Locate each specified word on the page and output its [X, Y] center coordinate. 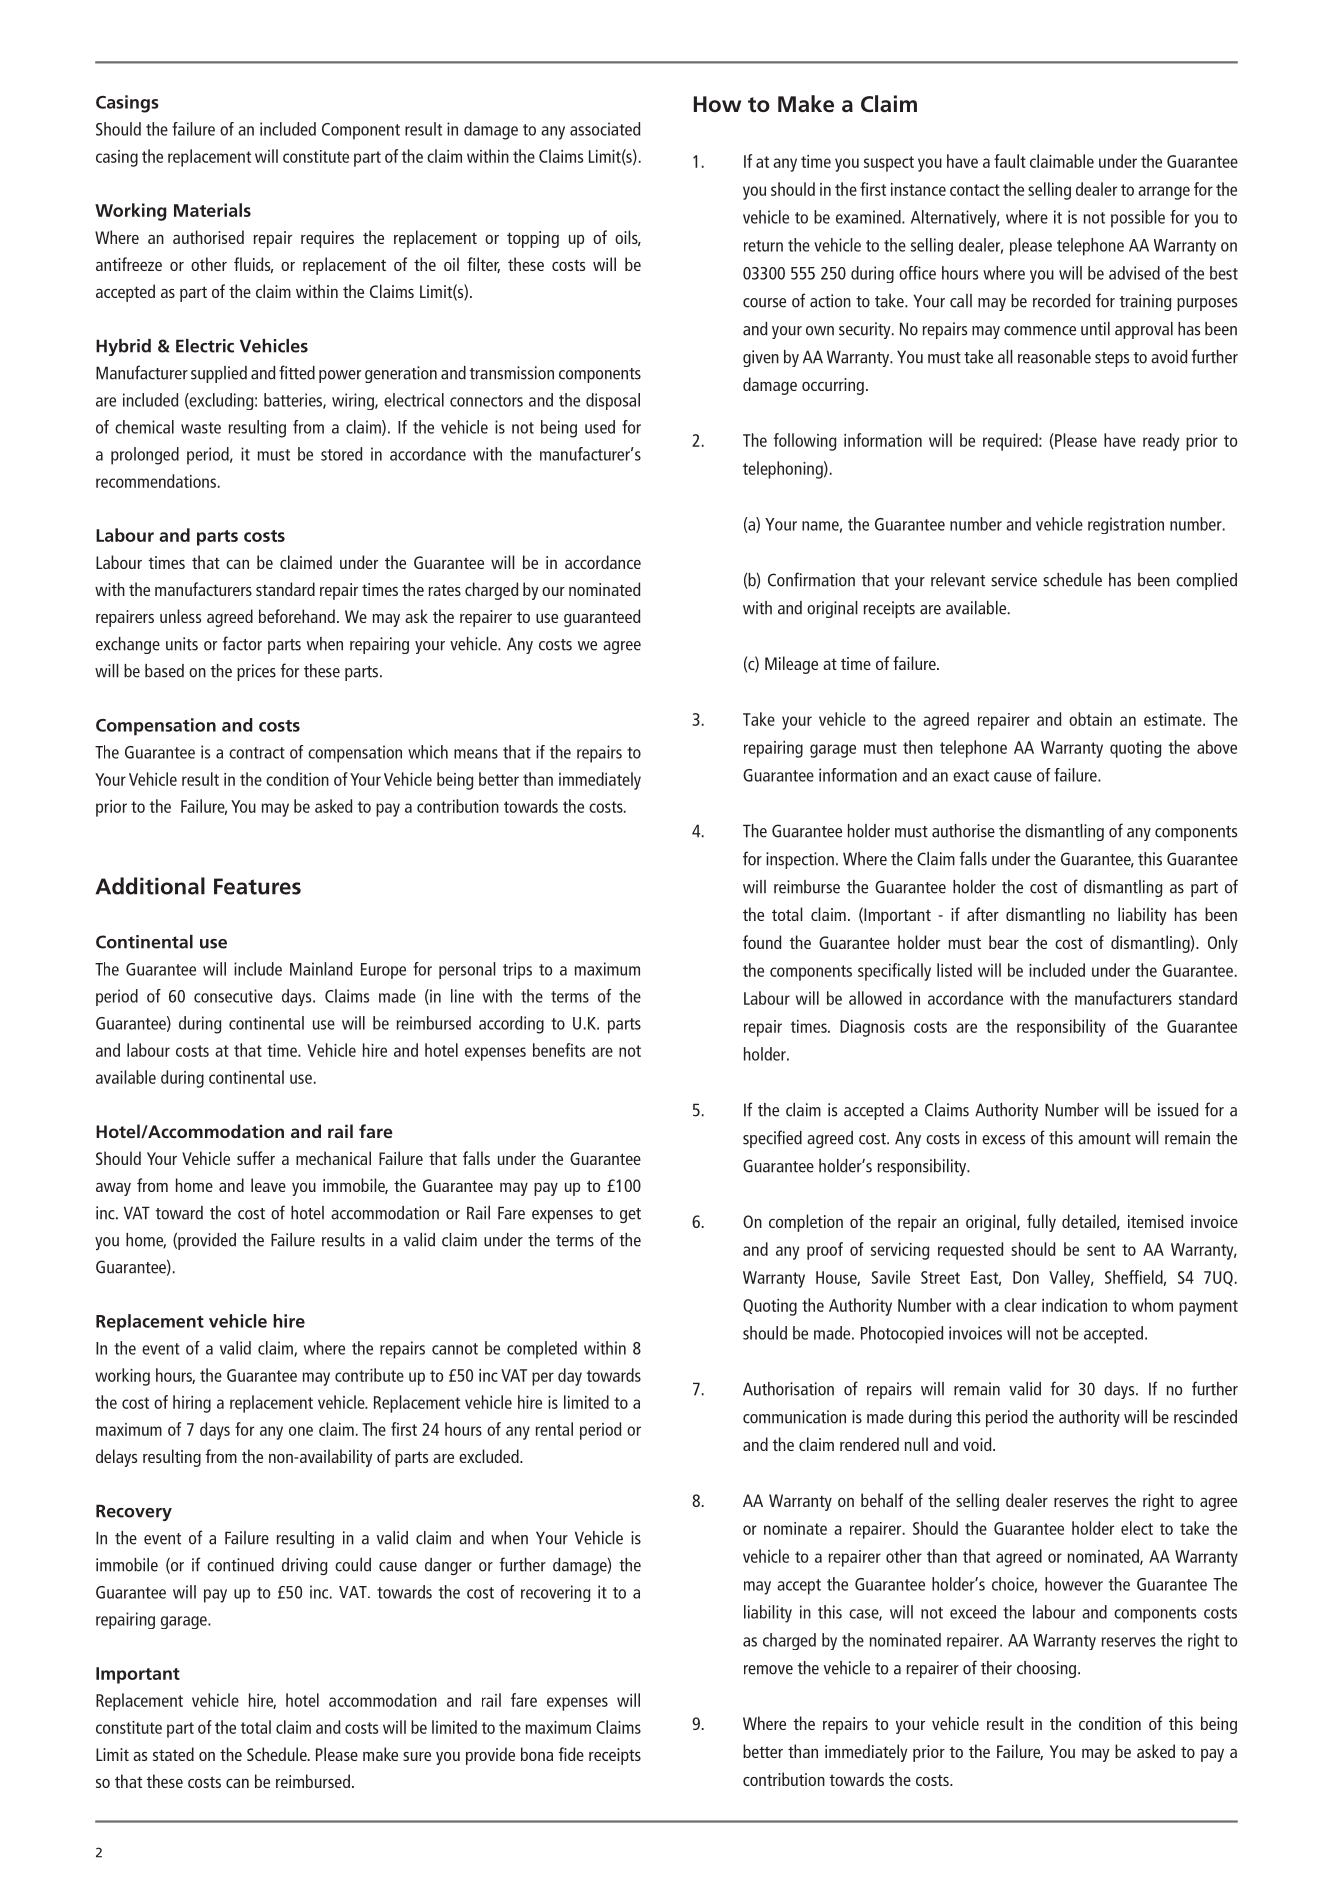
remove [768, 1670]
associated [605, 129]
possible [1138, 219]
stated [173, 1754]
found [762, 942]
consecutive [233, 996]
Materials [212, 210]
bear [1004, 942]
